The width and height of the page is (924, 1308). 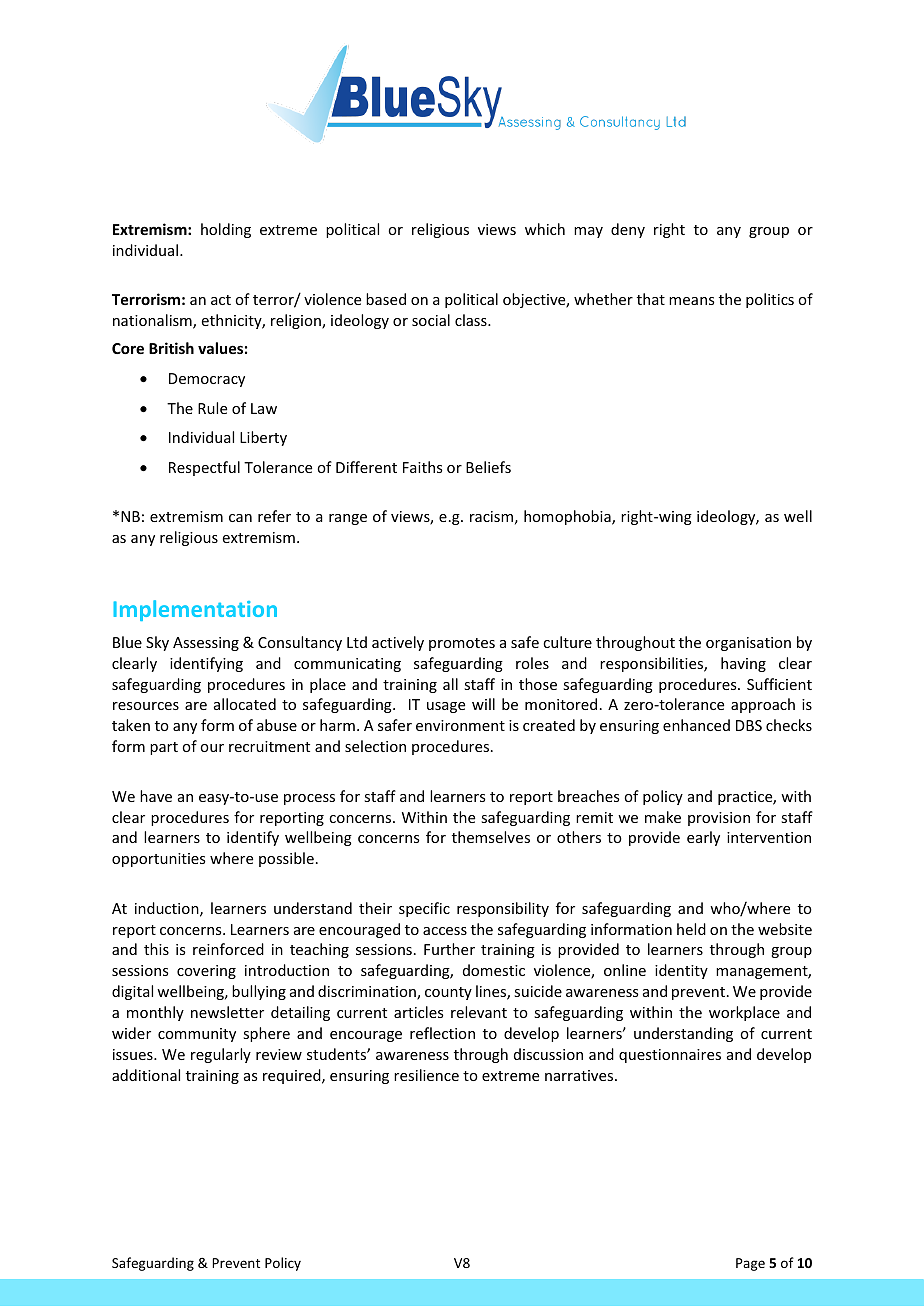 I want to click on enhanced, so click(x=696, y=725).
